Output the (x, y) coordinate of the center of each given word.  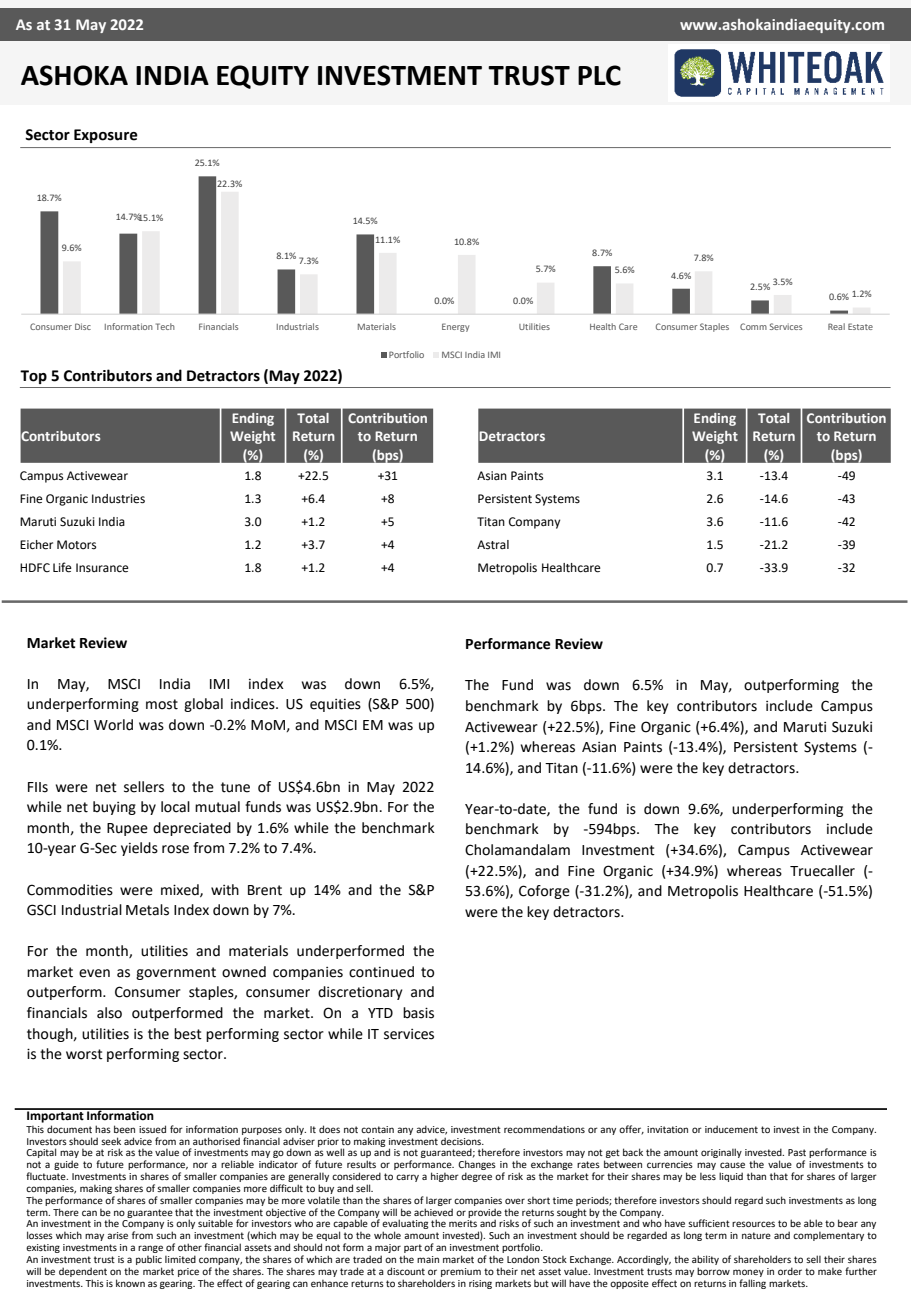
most (162, 704)
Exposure (106, 136)
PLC (599, 75)
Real (836, 326)
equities (335, 705)
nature (756, 1235)
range (150, 1250)
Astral (493, 545)
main (428, 1259)
